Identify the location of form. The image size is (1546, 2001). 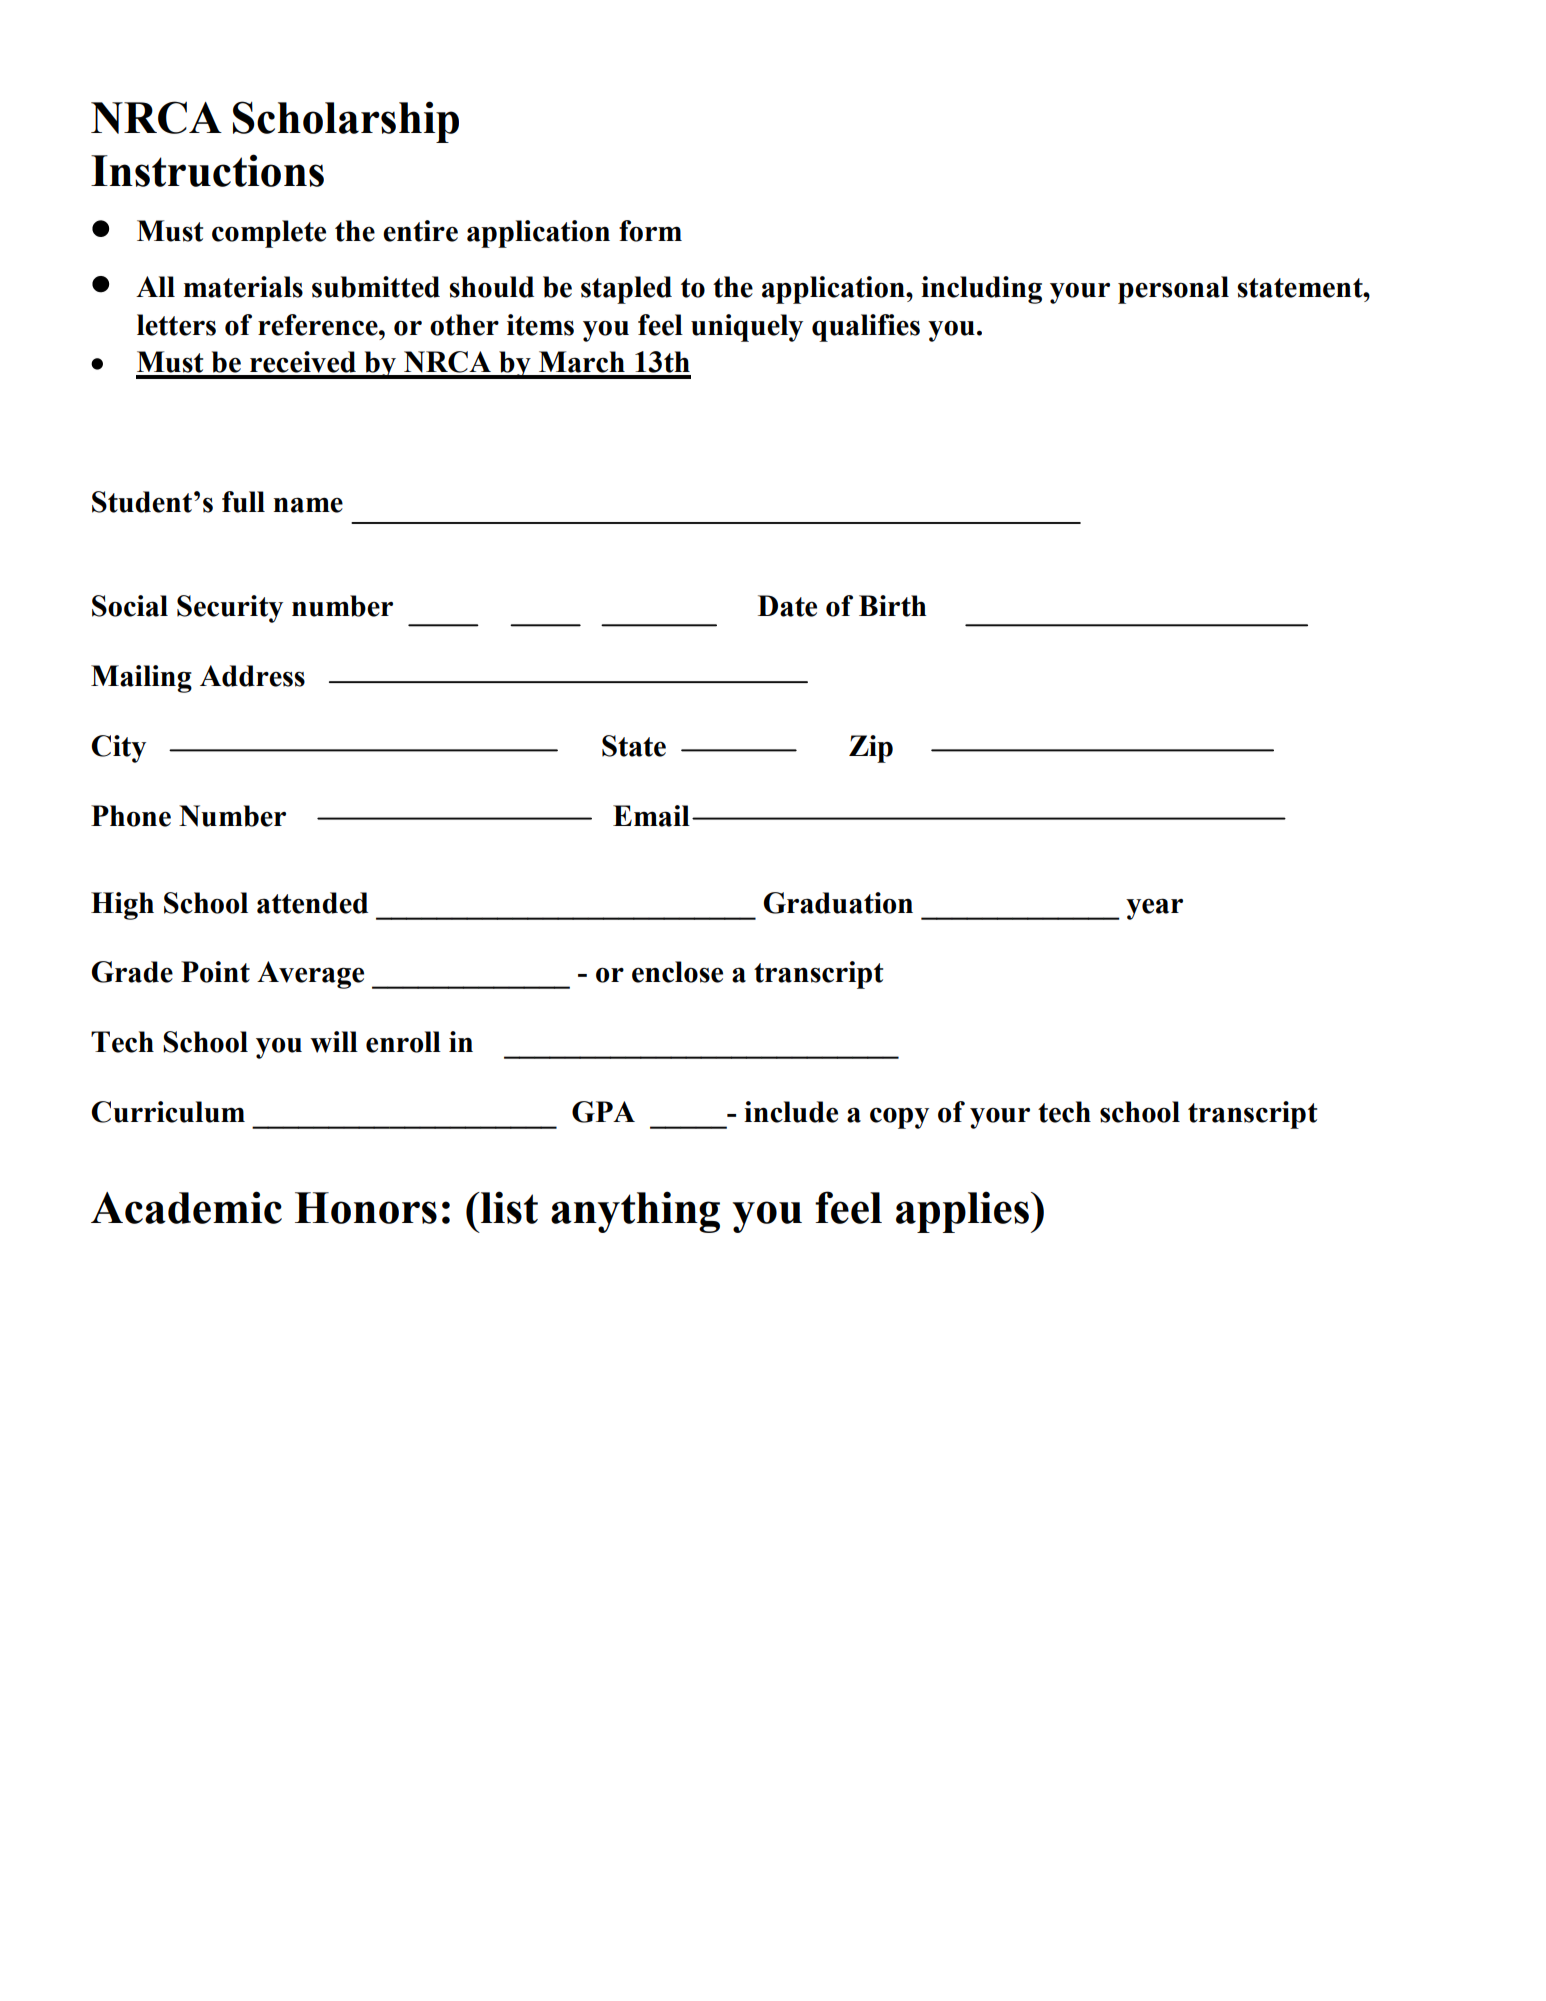
(650, 231).
